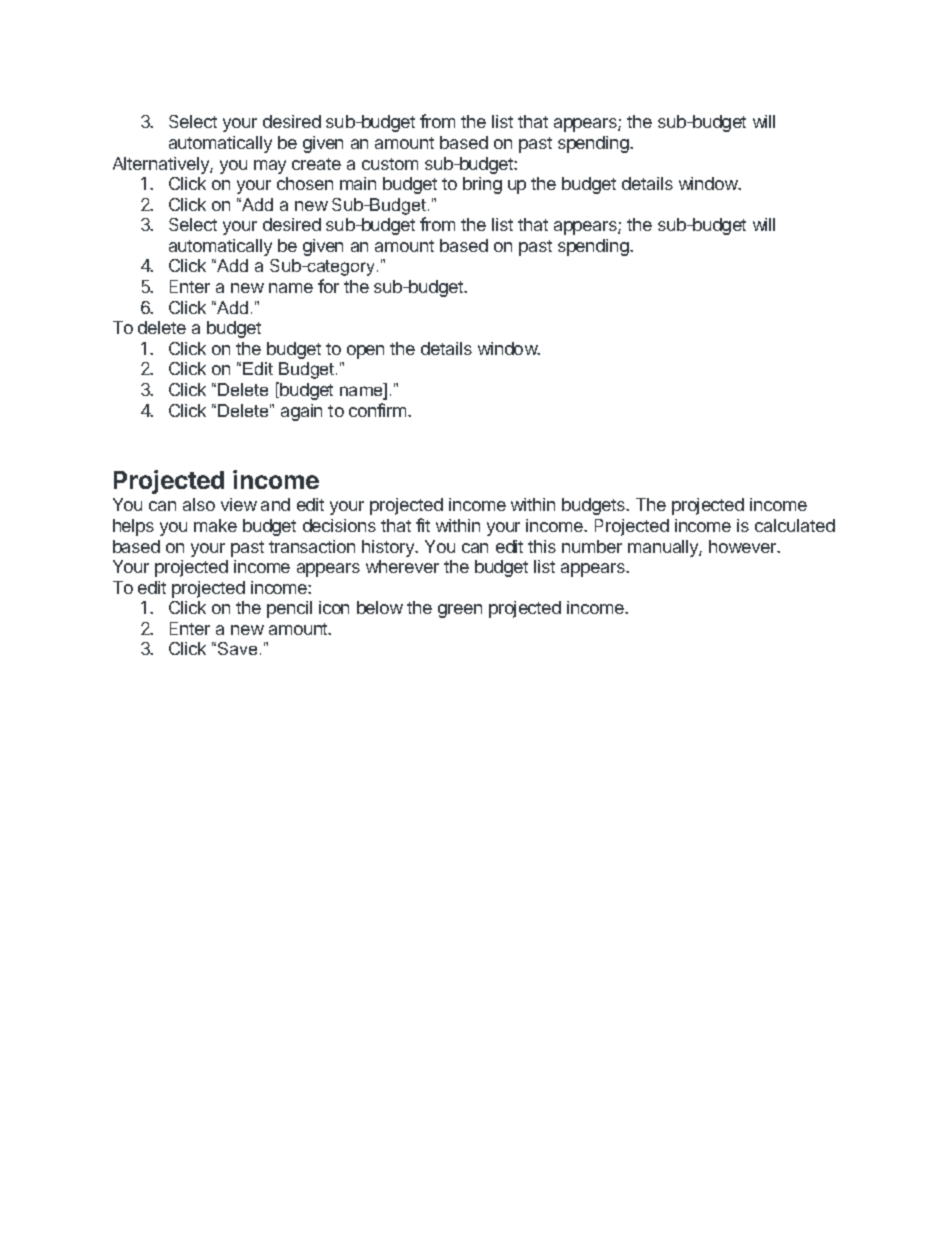  What do you see at coordinates (270, 167) in the screenshot?
I see `may` at bounding box center [270, 167].
